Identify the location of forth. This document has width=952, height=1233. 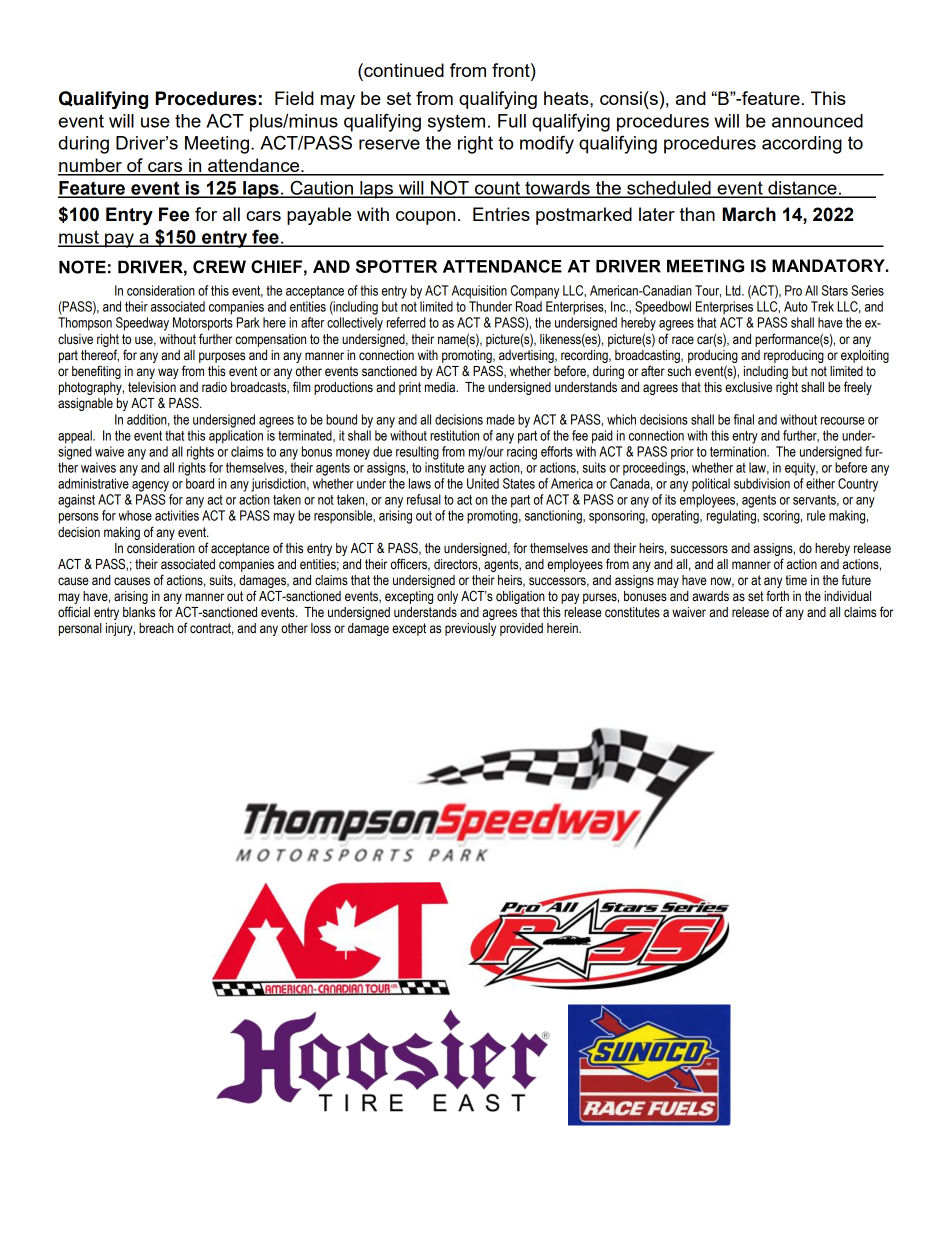
(777, 596).
